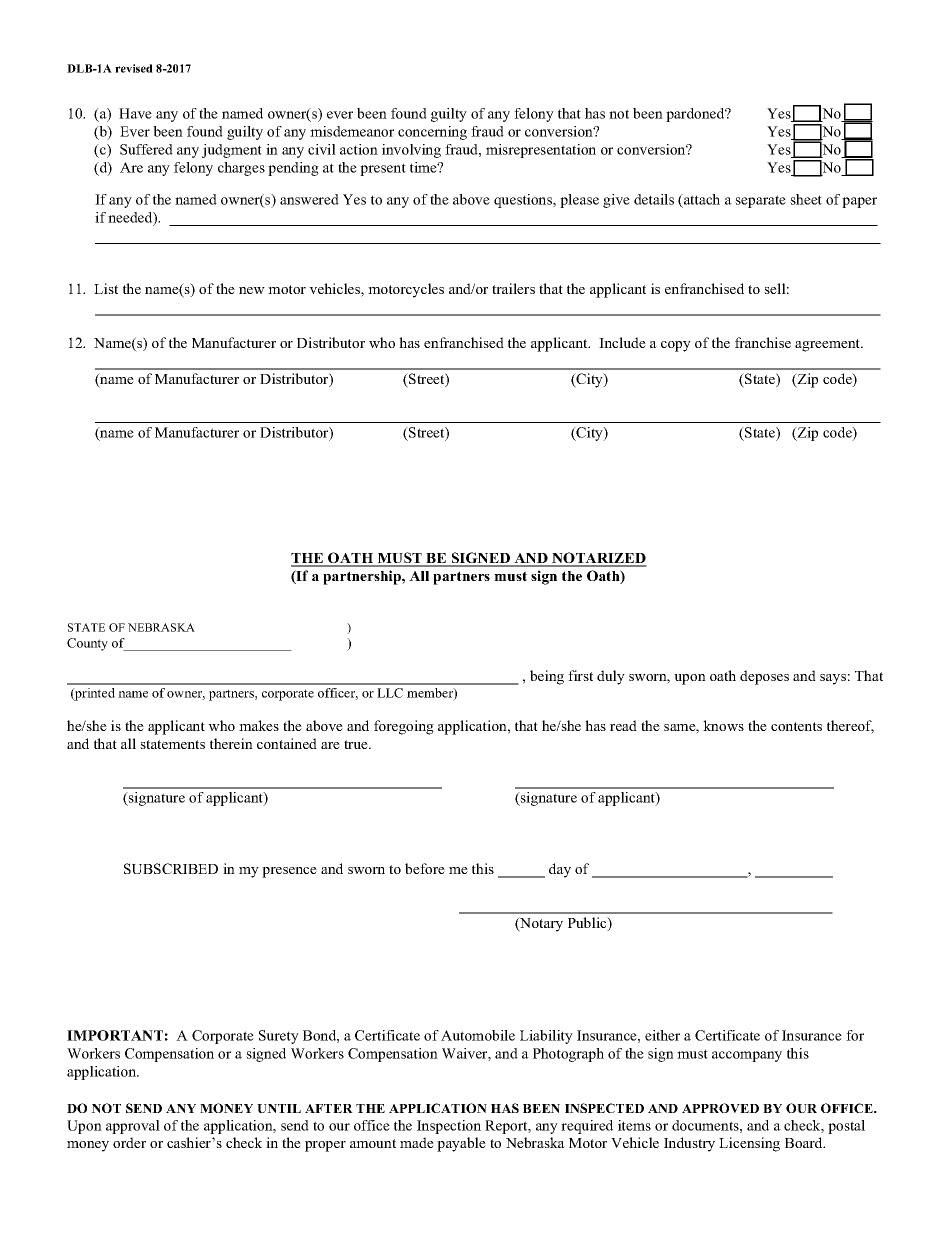 This document has width=952, height=1233. Describe the element at coordinates (547, 677) in the document. I see `being` at that location.
